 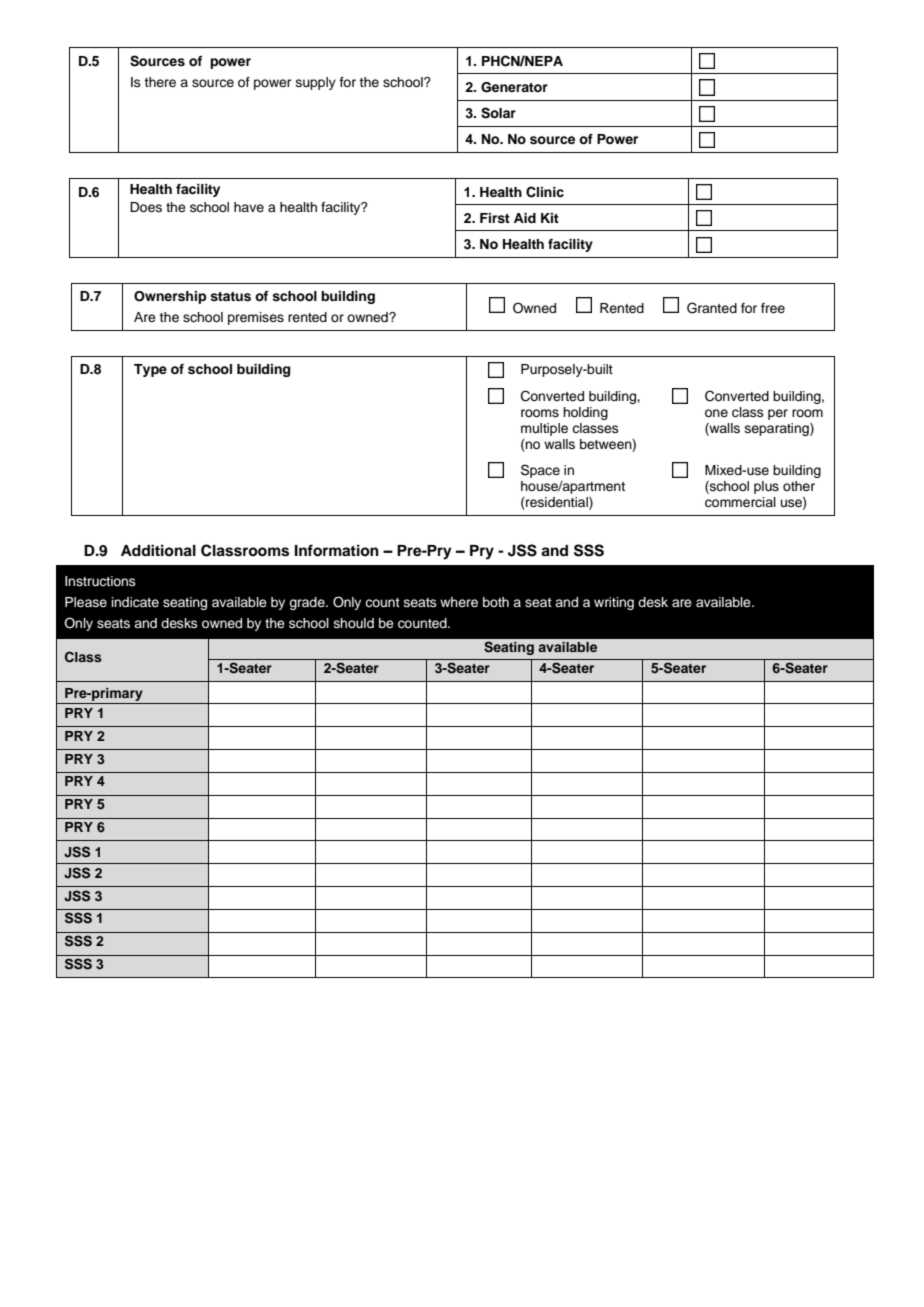 I want to click on indicate, so click(x=135, y=602).
